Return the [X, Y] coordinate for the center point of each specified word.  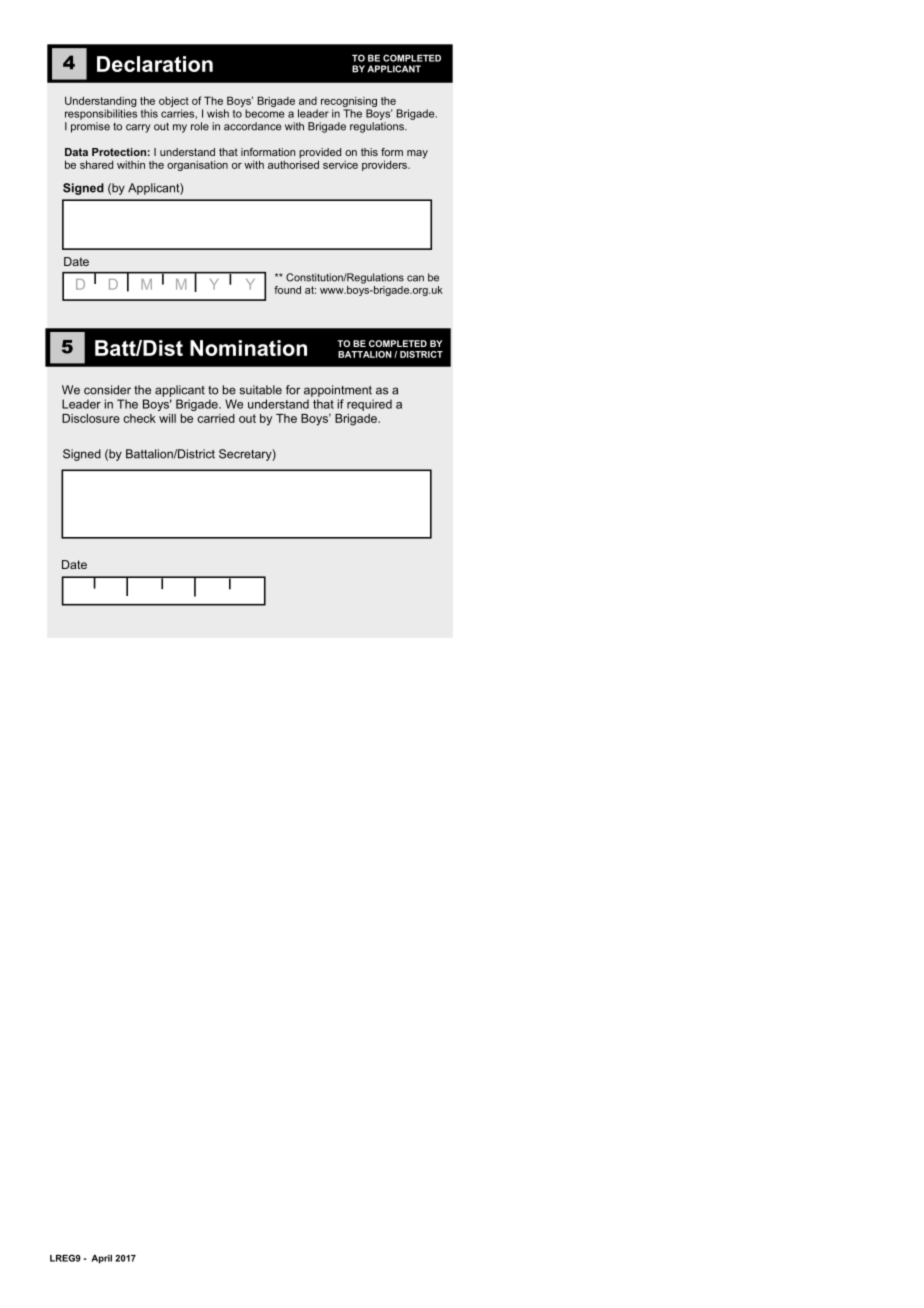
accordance [252, 126]
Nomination [248, 348]
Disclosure [91, 418]
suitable [261, 390]
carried [216, 418]
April [101, 1259]
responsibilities [101, 114]
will [167, 418]
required [369, 405]
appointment [338, 391]
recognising [349, 102]
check [139, 418]
